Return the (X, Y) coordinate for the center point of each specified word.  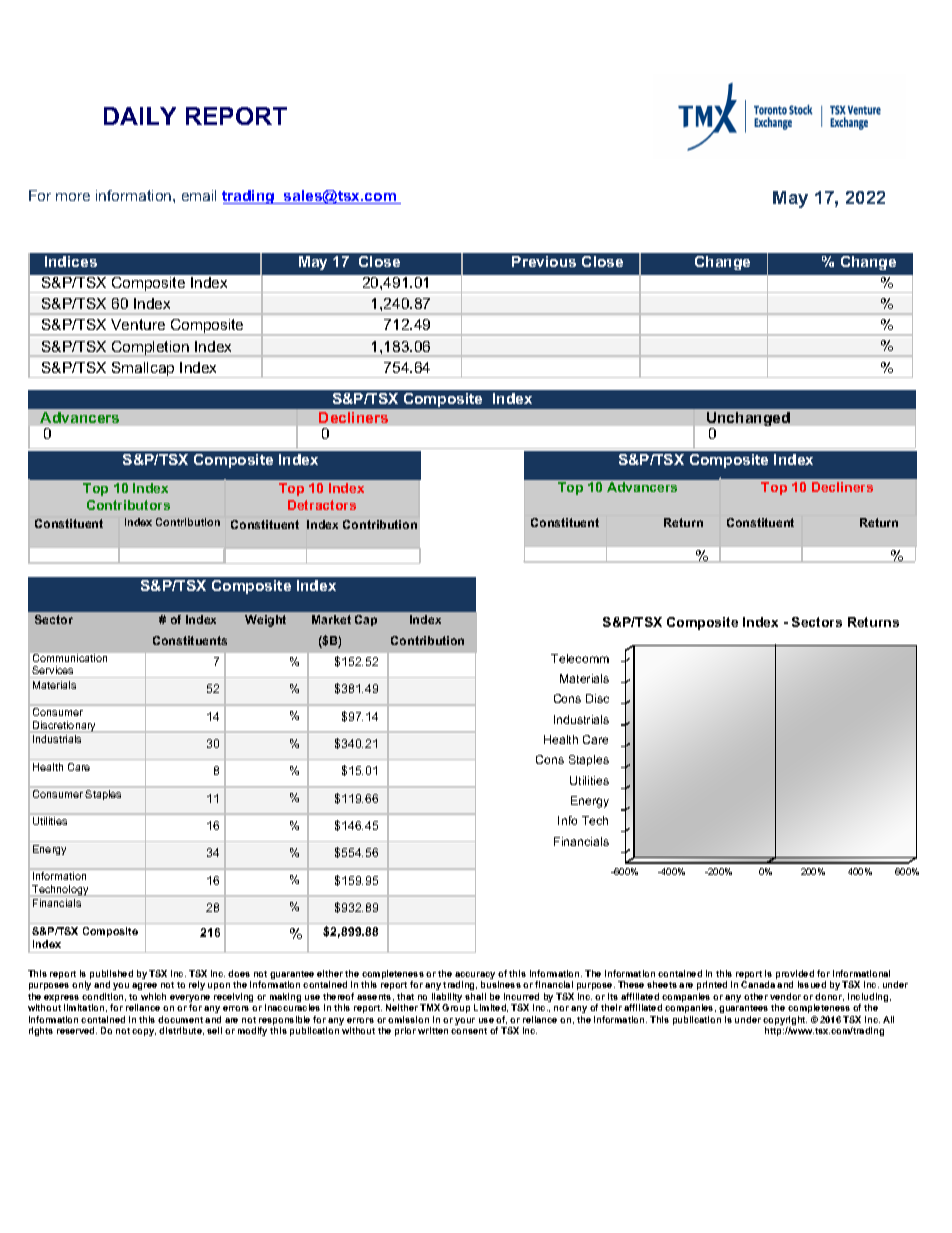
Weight (265, 621)
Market (331, 619)
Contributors (128, 505)
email (199, 195)
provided (795, 976)
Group (456, 1008)
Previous (544, 261)
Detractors (322, 505)
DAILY (140, 116)
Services (52, 670)
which (153, 996)
